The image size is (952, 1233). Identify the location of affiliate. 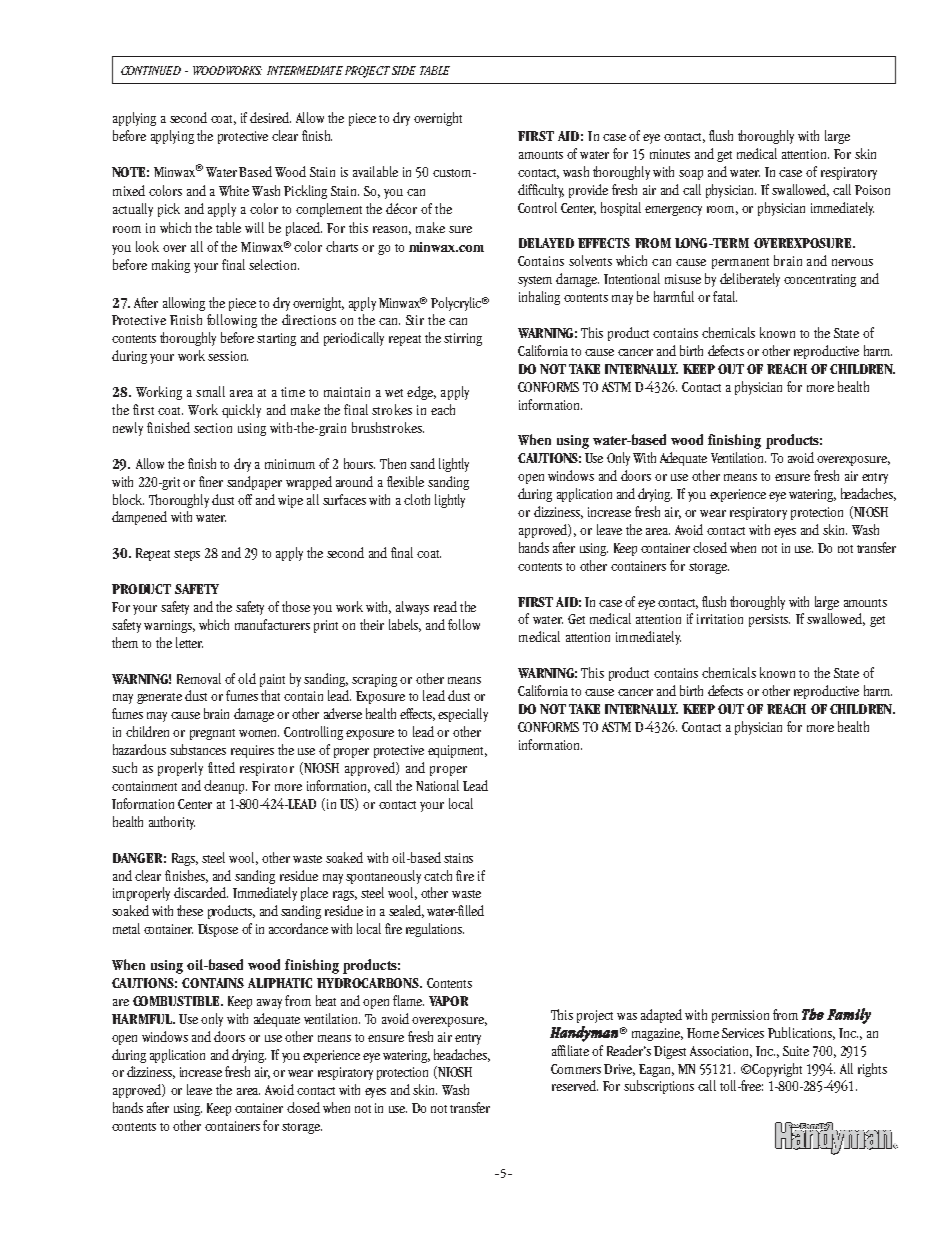
(570, 1050).
